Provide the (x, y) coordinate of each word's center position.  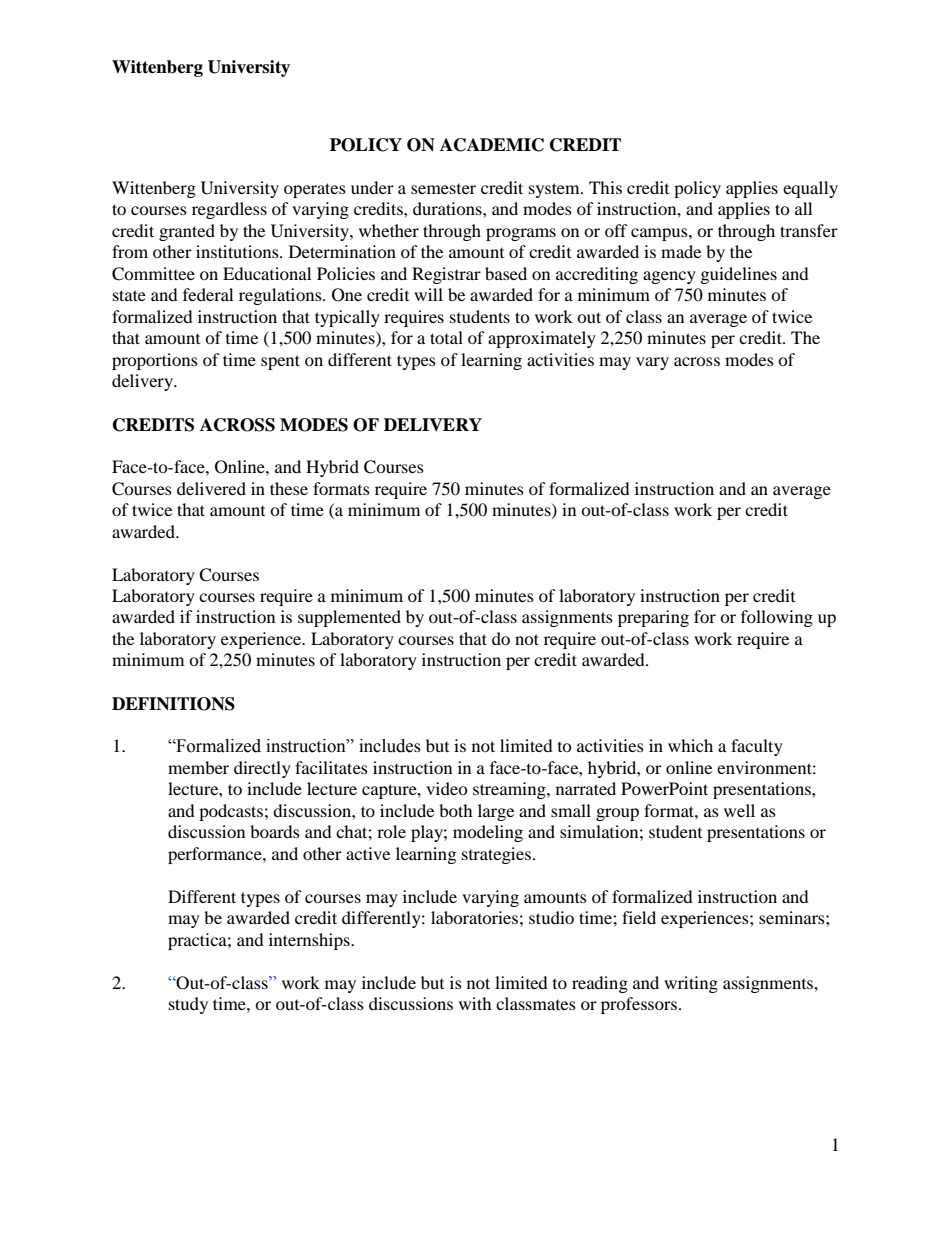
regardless (229, 210)
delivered (211, 488)
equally (810, 189)
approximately (542, 339)
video (447, 788)
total (446, 337)
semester (443, 189)
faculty (757, 747)
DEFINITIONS (173, 704)
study (188, 1005)
